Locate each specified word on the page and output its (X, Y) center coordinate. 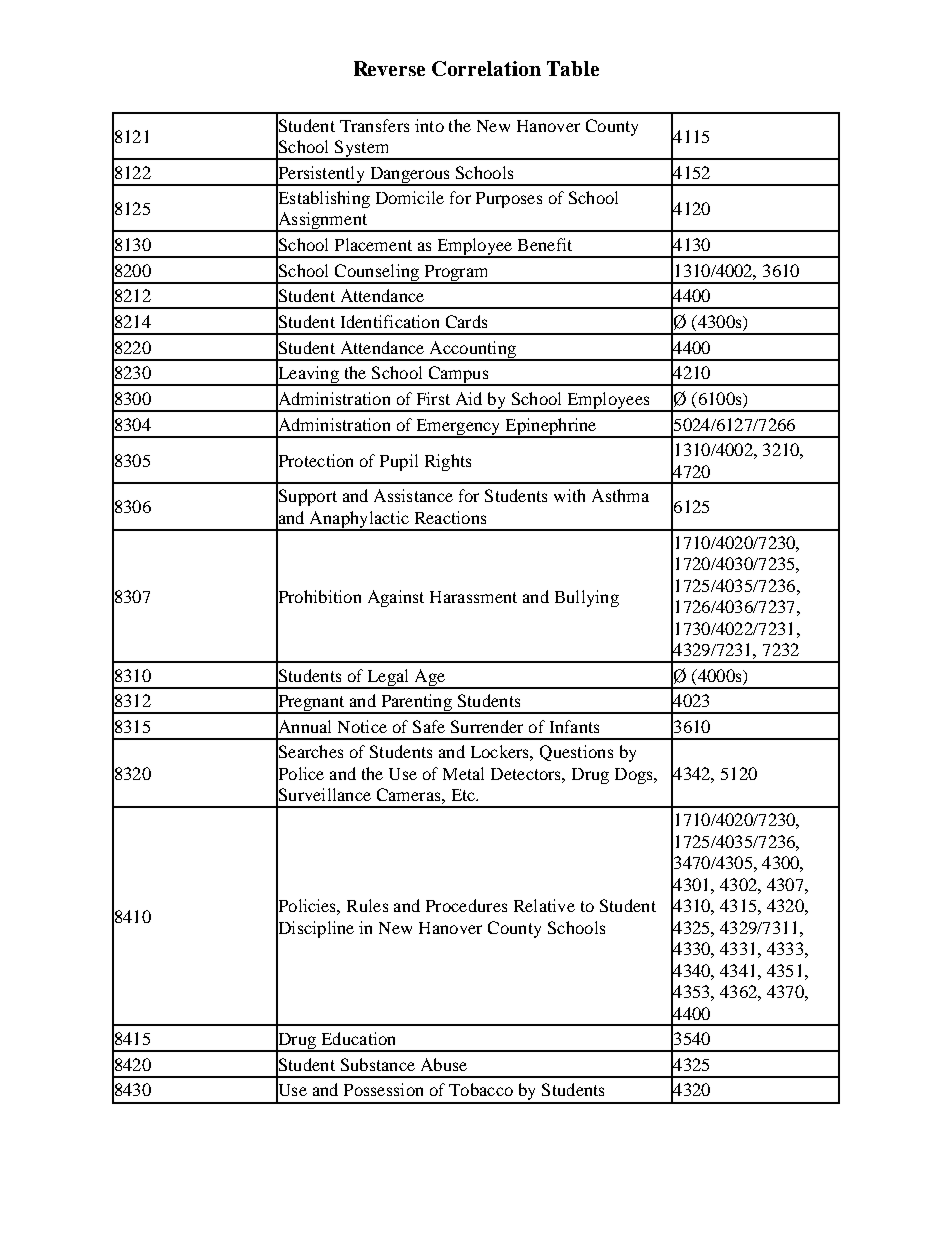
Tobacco (481, 1089)
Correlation (486, 68)
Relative (544, 905)
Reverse (389, 68)
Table (573, 68)
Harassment (473, 597)
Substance (378, 1064)
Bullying (587, 598)
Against (396, 598)
